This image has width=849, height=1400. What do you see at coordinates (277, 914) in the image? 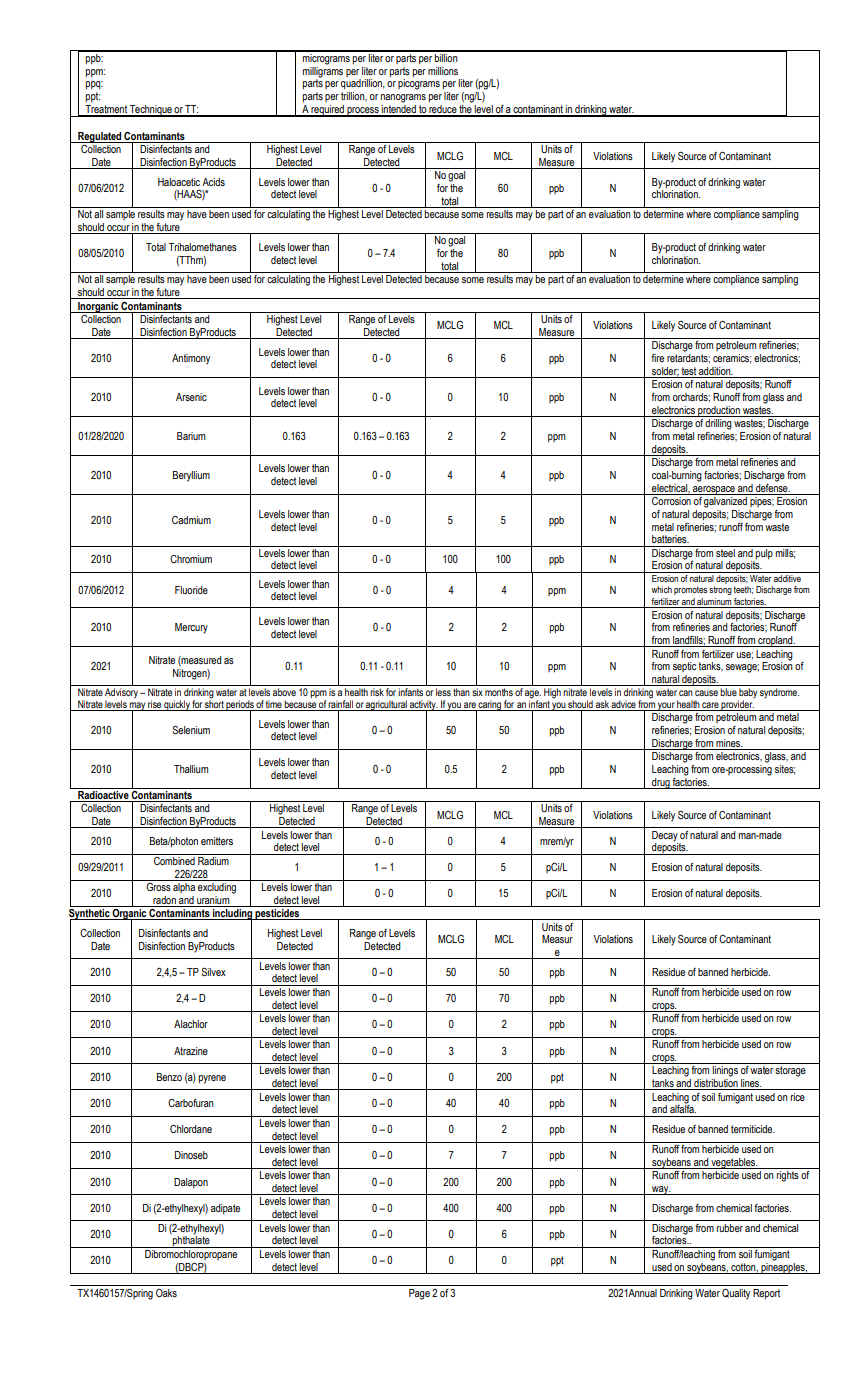
I see `pesticides` at bounding box center [277, 914].
